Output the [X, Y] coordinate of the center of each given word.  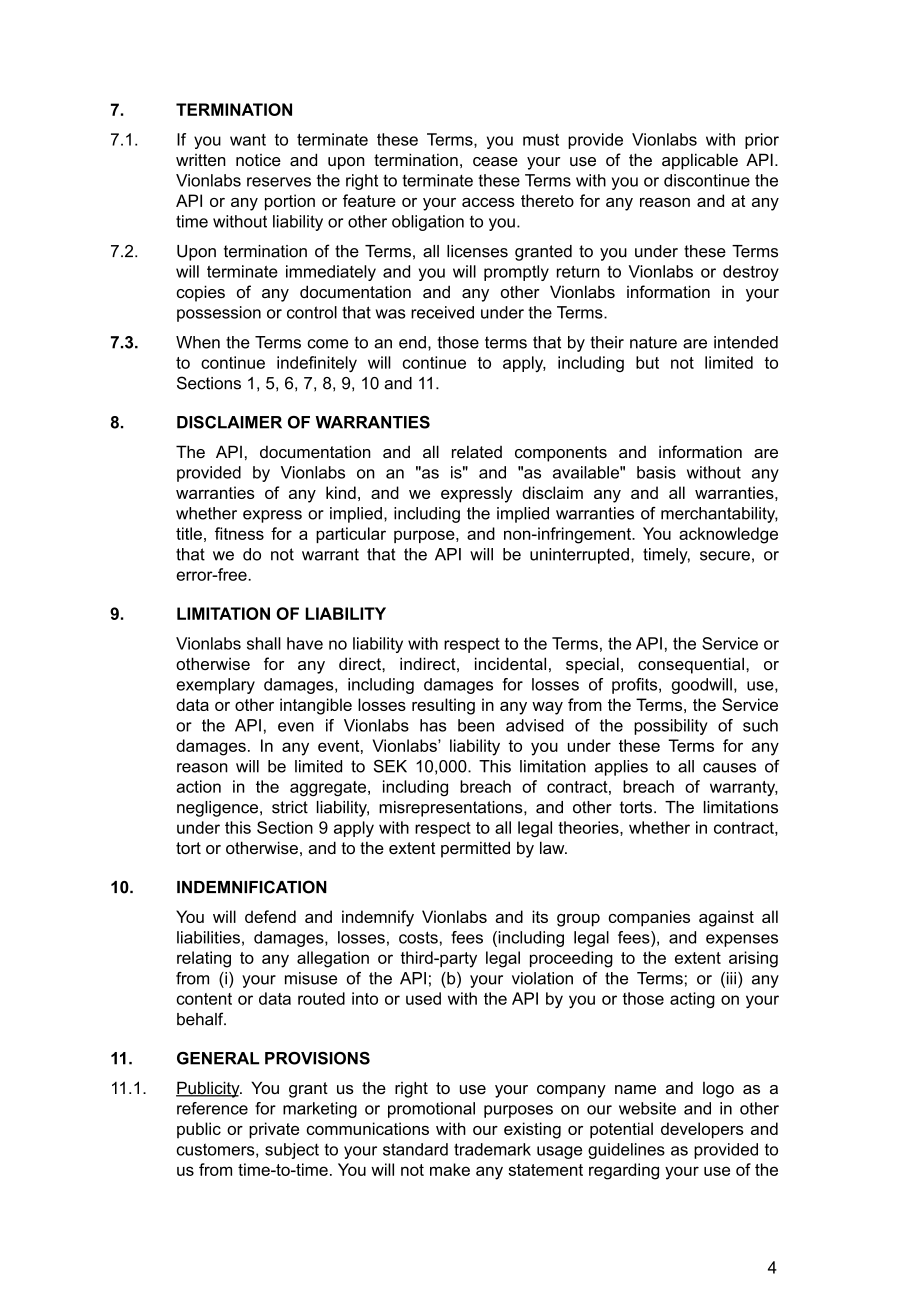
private [274, 1130]
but [647, 362]
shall [264, 643]
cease [495, 161]
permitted [475, 849]
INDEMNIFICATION [252, 887]
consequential [691, 665]
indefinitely [317, 364]
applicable [700, 161]
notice [258, 160]
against [726, 918]
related [477, 451]
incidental [510, 663]
